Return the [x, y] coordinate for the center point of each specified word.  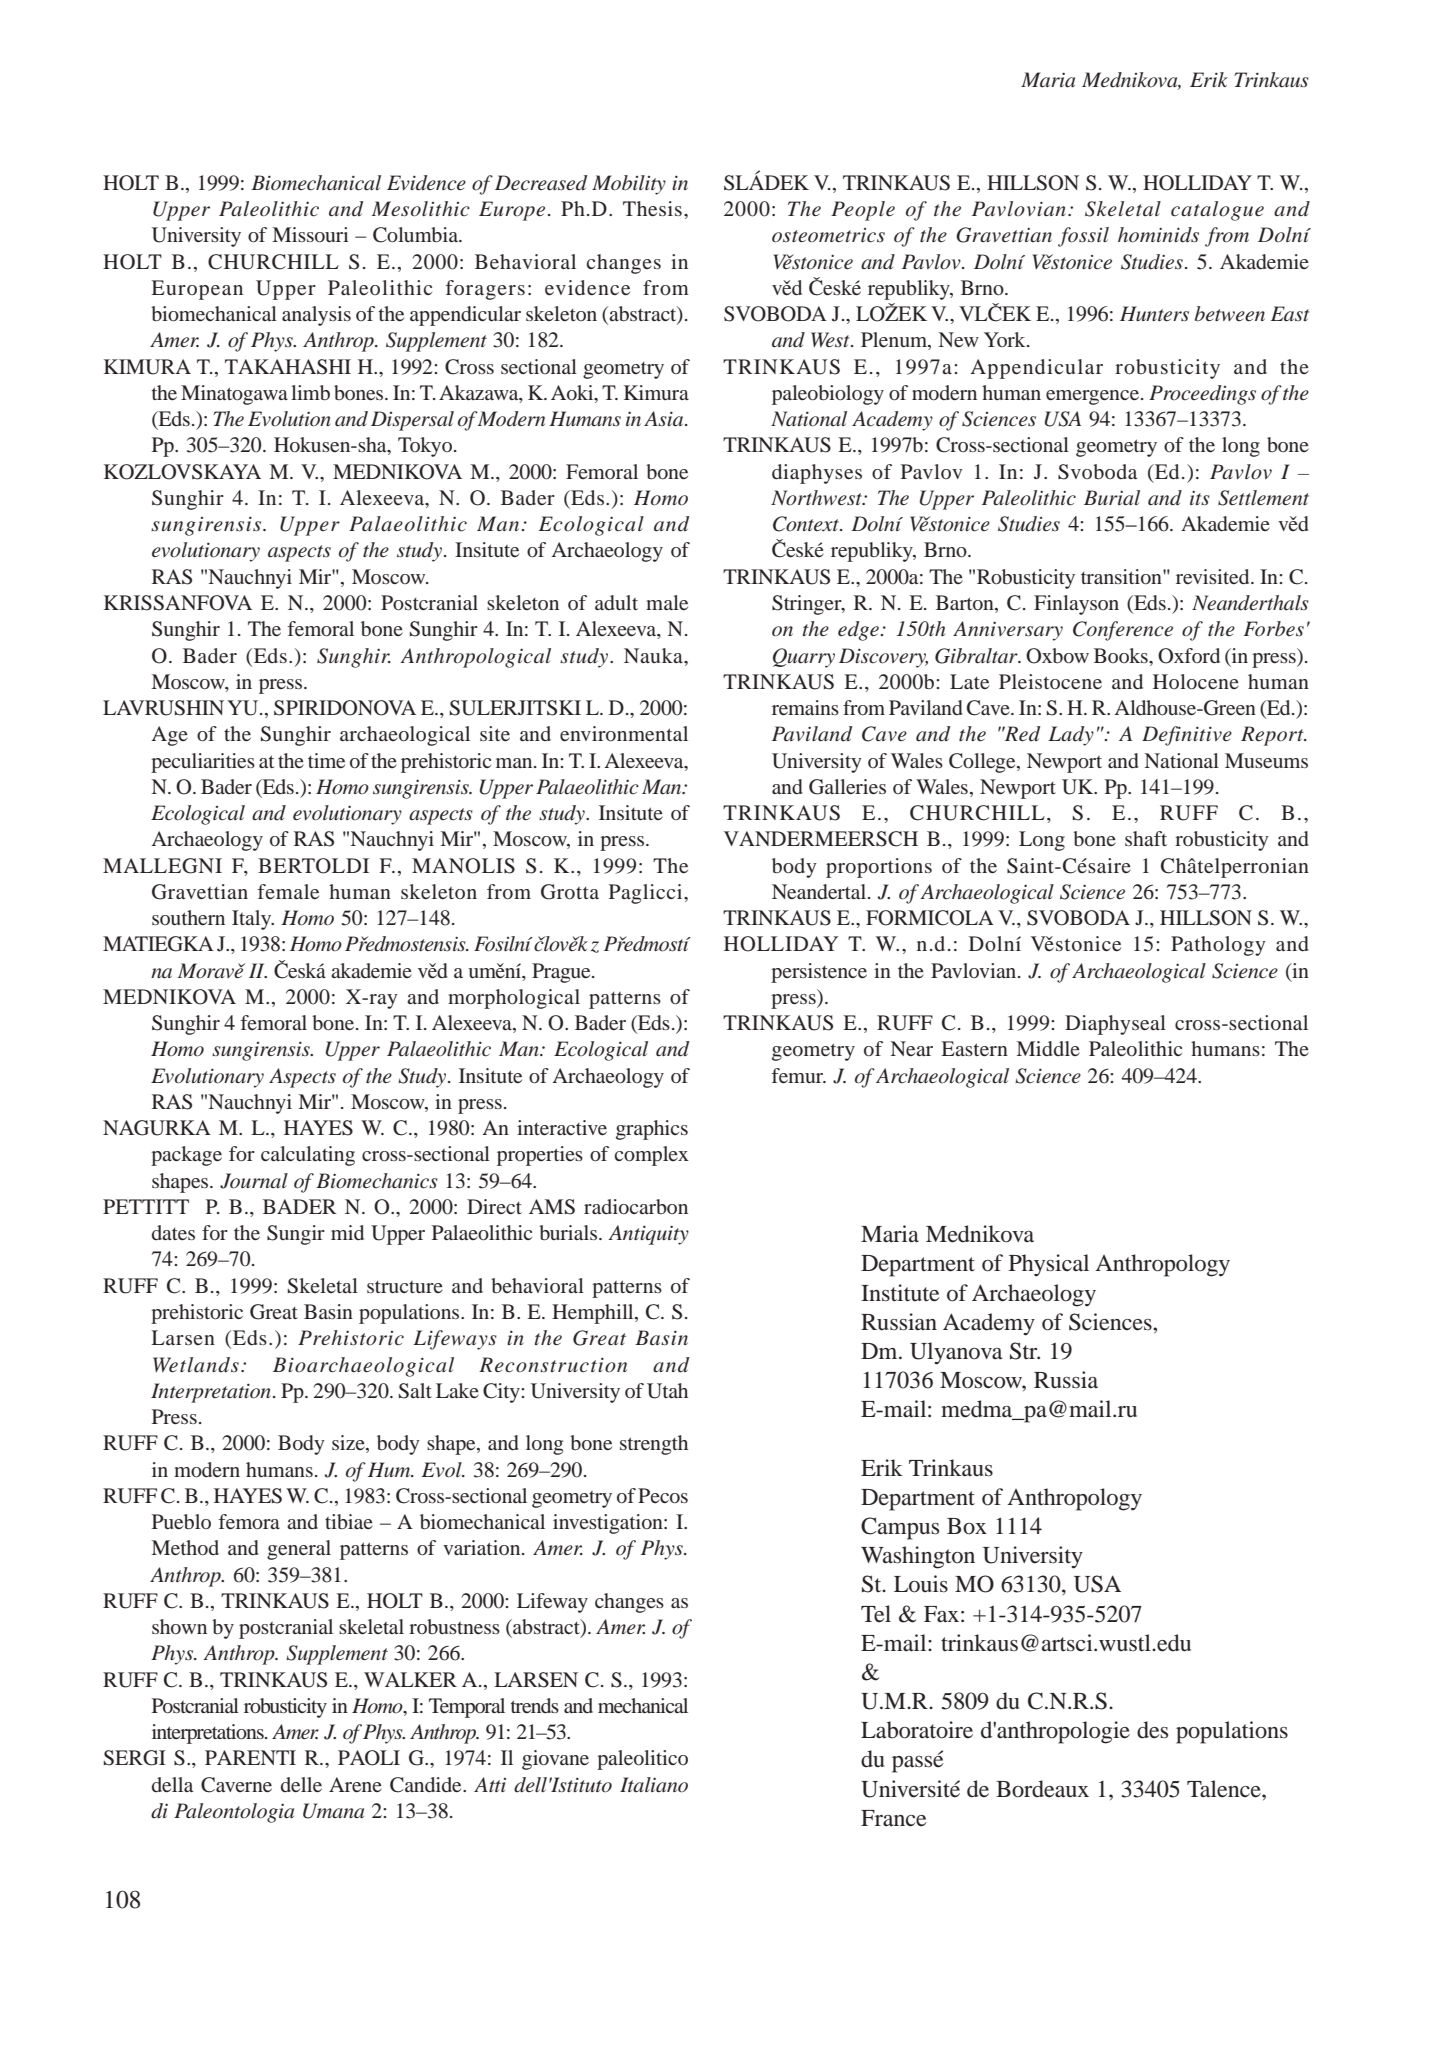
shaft [1146, 838]
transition [1122, 576]
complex [652, 1156]
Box [967, 1526]
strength [654, 1445]
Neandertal [820, 891]
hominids [1158, 235]
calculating [308, 1156]
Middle [1048, 1048]
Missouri [310, 234]
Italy [253, 920]
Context [807, 524]
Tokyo [426, 447]
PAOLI [369, 1758]
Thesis [652, 208]
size [349, 1444]
